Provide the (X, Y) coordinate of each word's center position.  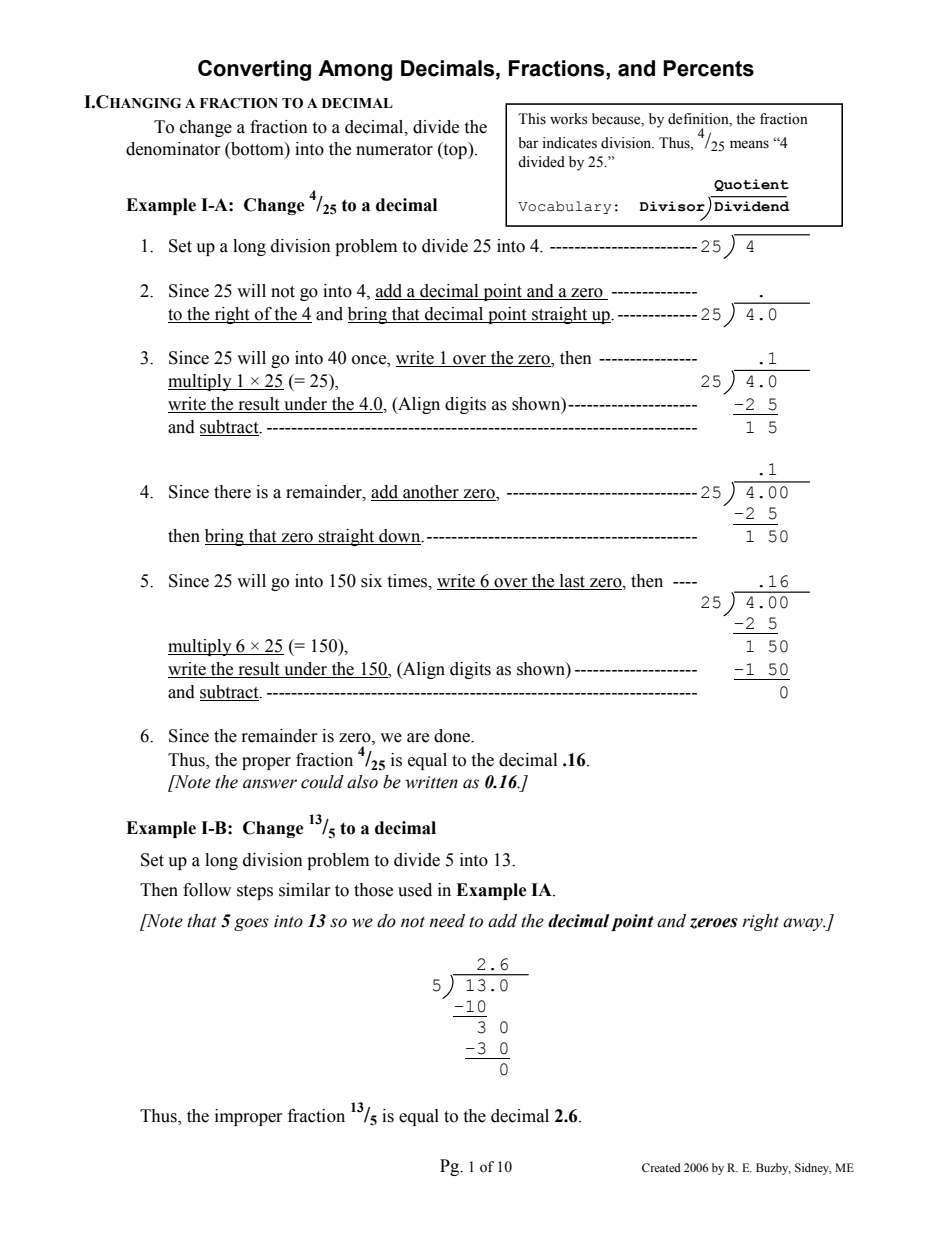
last (572, 581)
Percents (708, 68)
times (408, 581)
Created (661, 1167)
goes (251, 924)
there (232, 492)
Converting (254, 70)
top (455, 150)
